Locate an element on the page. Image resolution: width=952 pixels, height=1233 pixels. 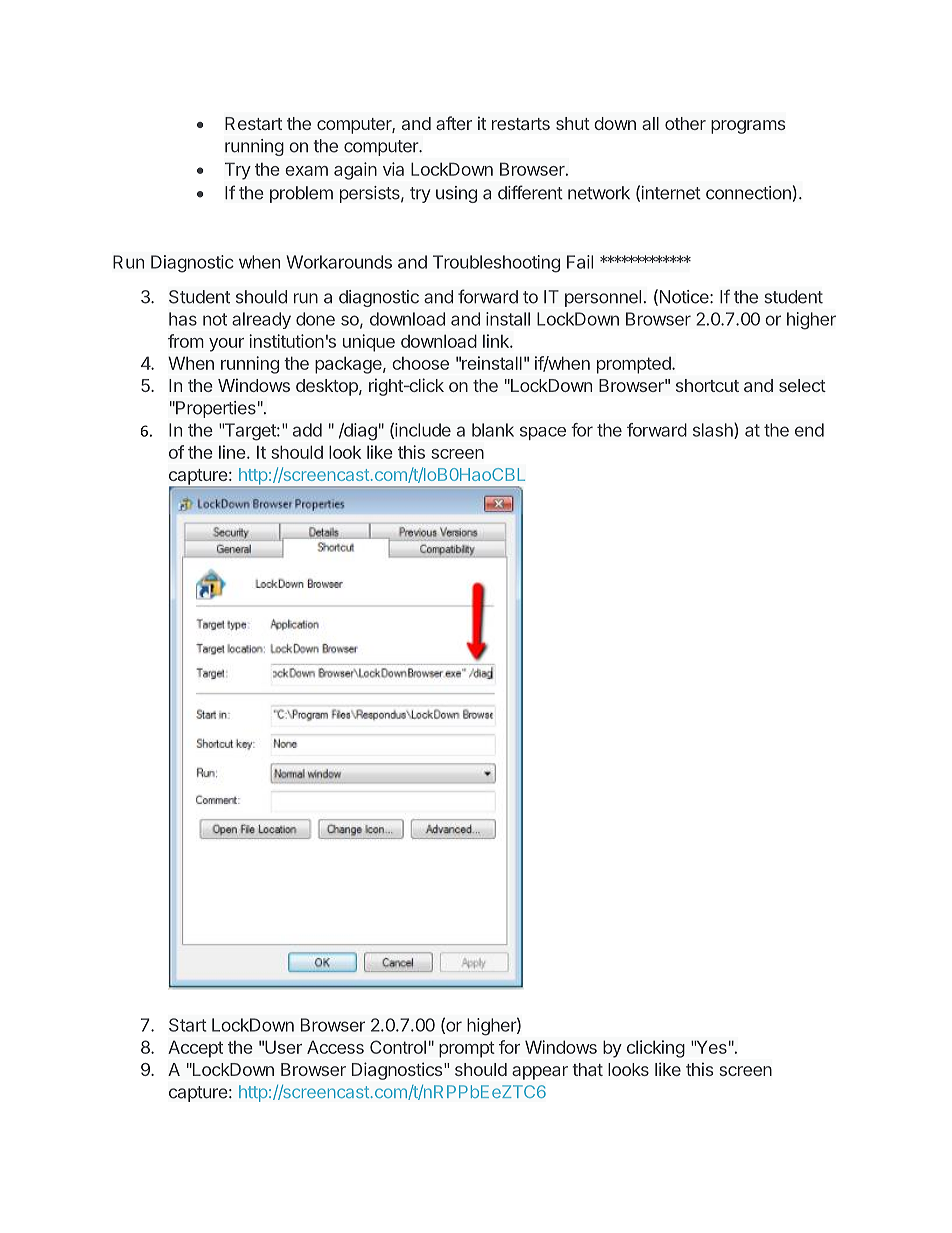
Accept is located at coordinates (195, 1049).
